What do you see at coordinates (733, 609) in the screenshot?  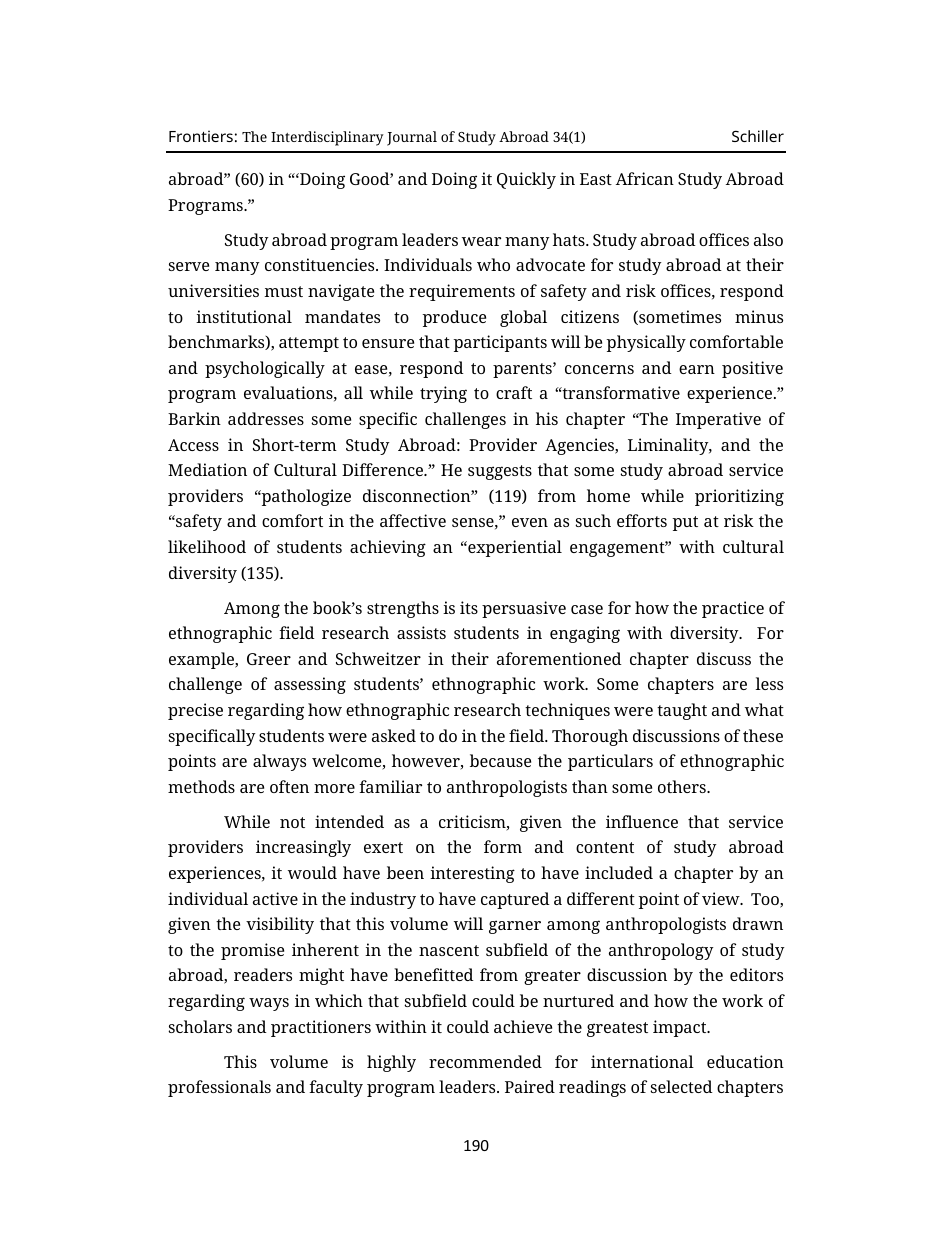 I see `practice` at bounding box center [733, 609].
